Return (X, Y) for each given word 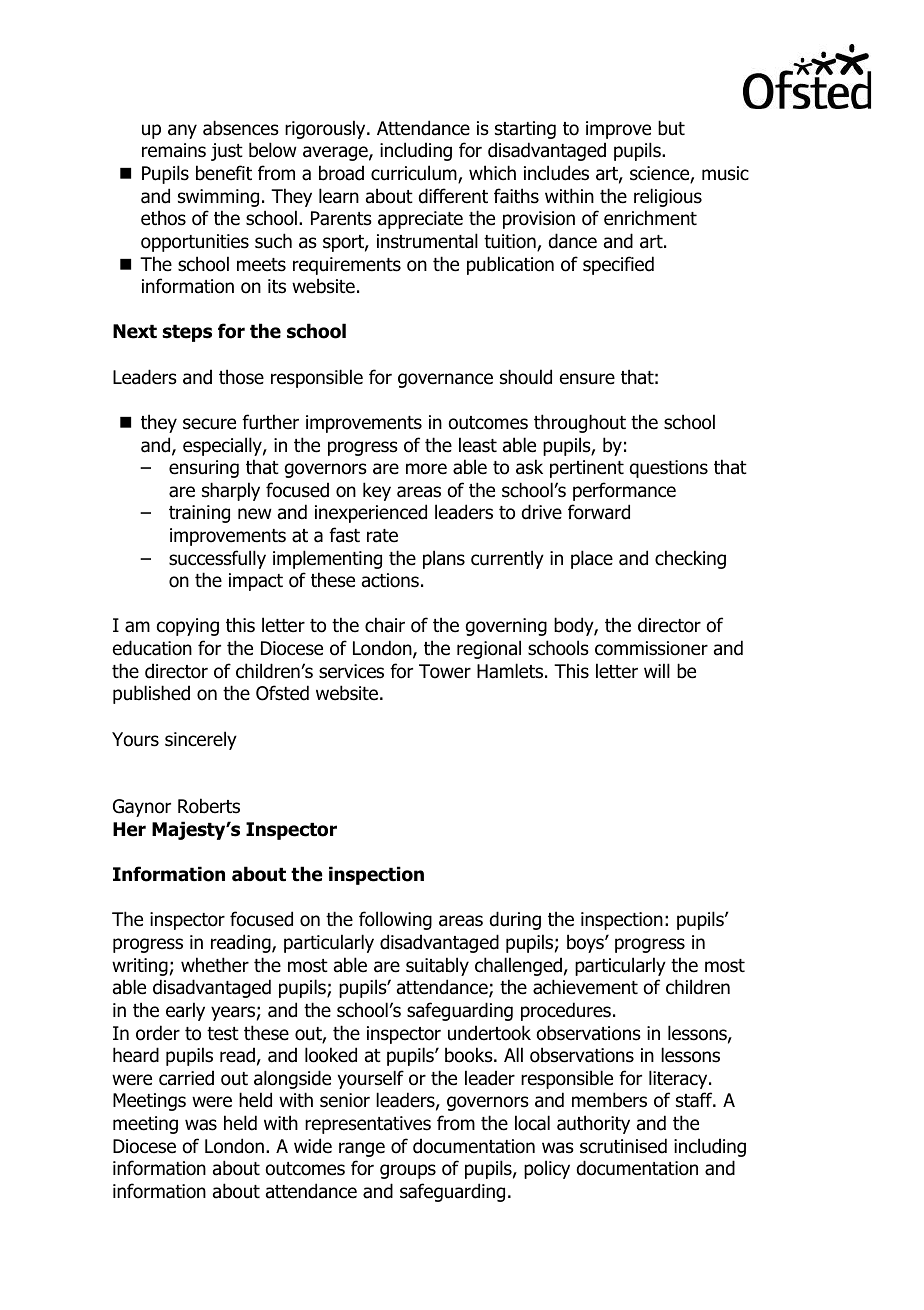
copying (188, 627)
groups (408, 1171)
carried (186, 1078)
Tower (445, 671)
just (227, 152)
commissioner (651, 648)
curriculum (415, 174)
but (671, 128)
